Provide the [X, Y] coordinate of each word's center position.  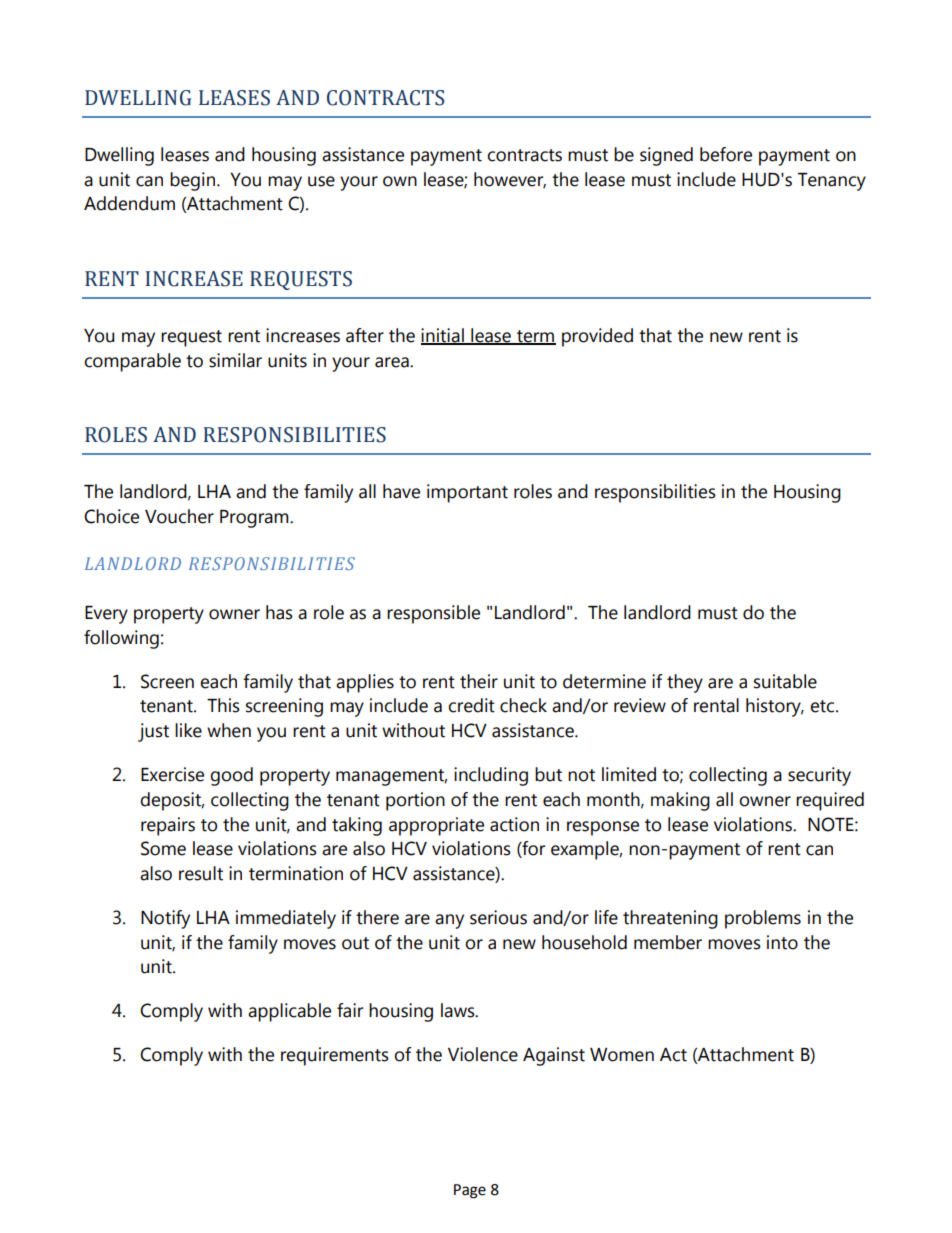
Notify [165, 919]
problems [763, 919]
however [510, 180]
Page [470, 1191]
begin [192, 181]
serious [498, 917]
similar [235, 360]
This [223, 705]
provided [597, 337]
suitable [785, 681]
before [726, 154]
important [467, 493]
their [479, 681]
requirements [335, 1056]
